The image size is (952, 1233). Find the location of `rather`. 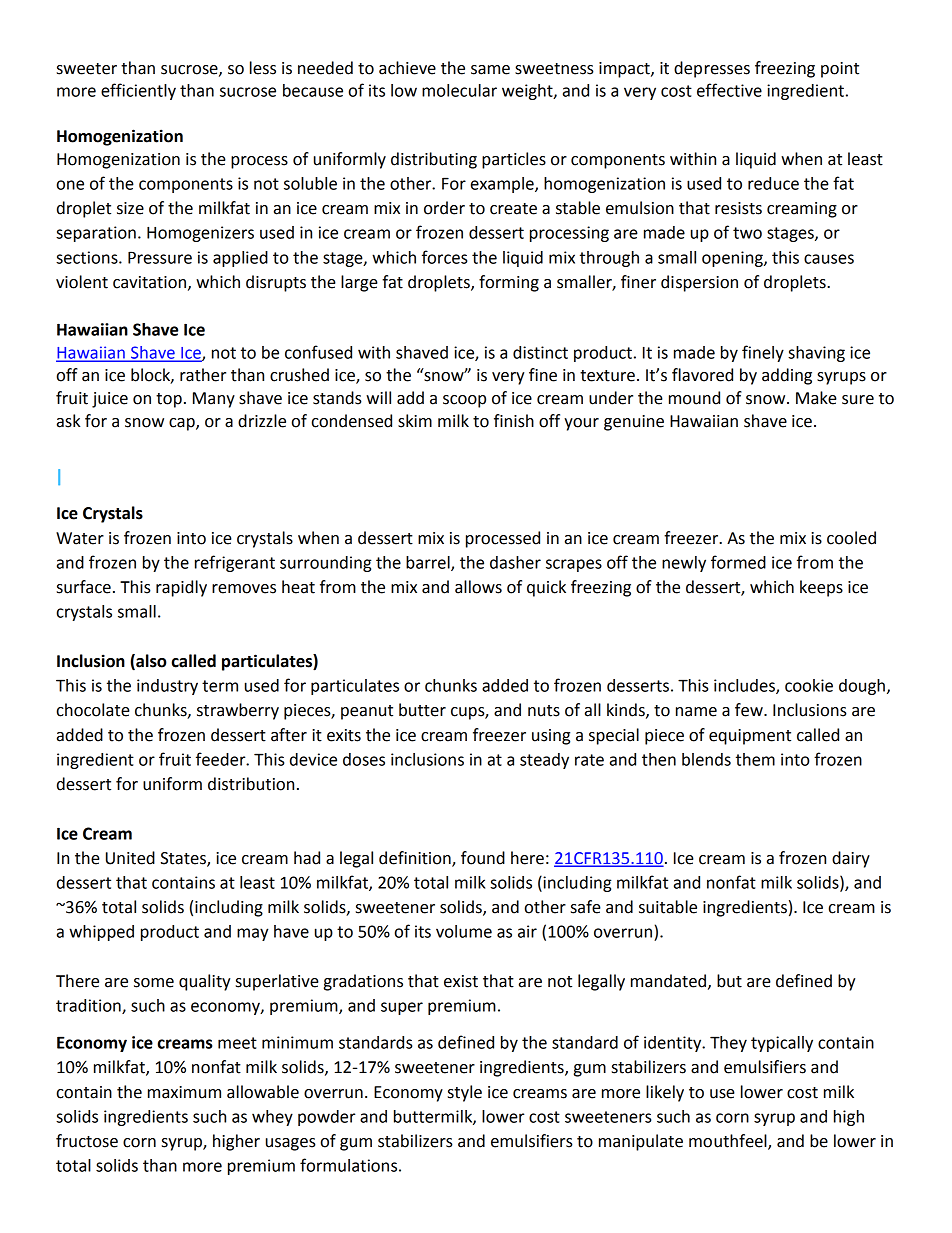

rather is located at coordinates (203, 375).
